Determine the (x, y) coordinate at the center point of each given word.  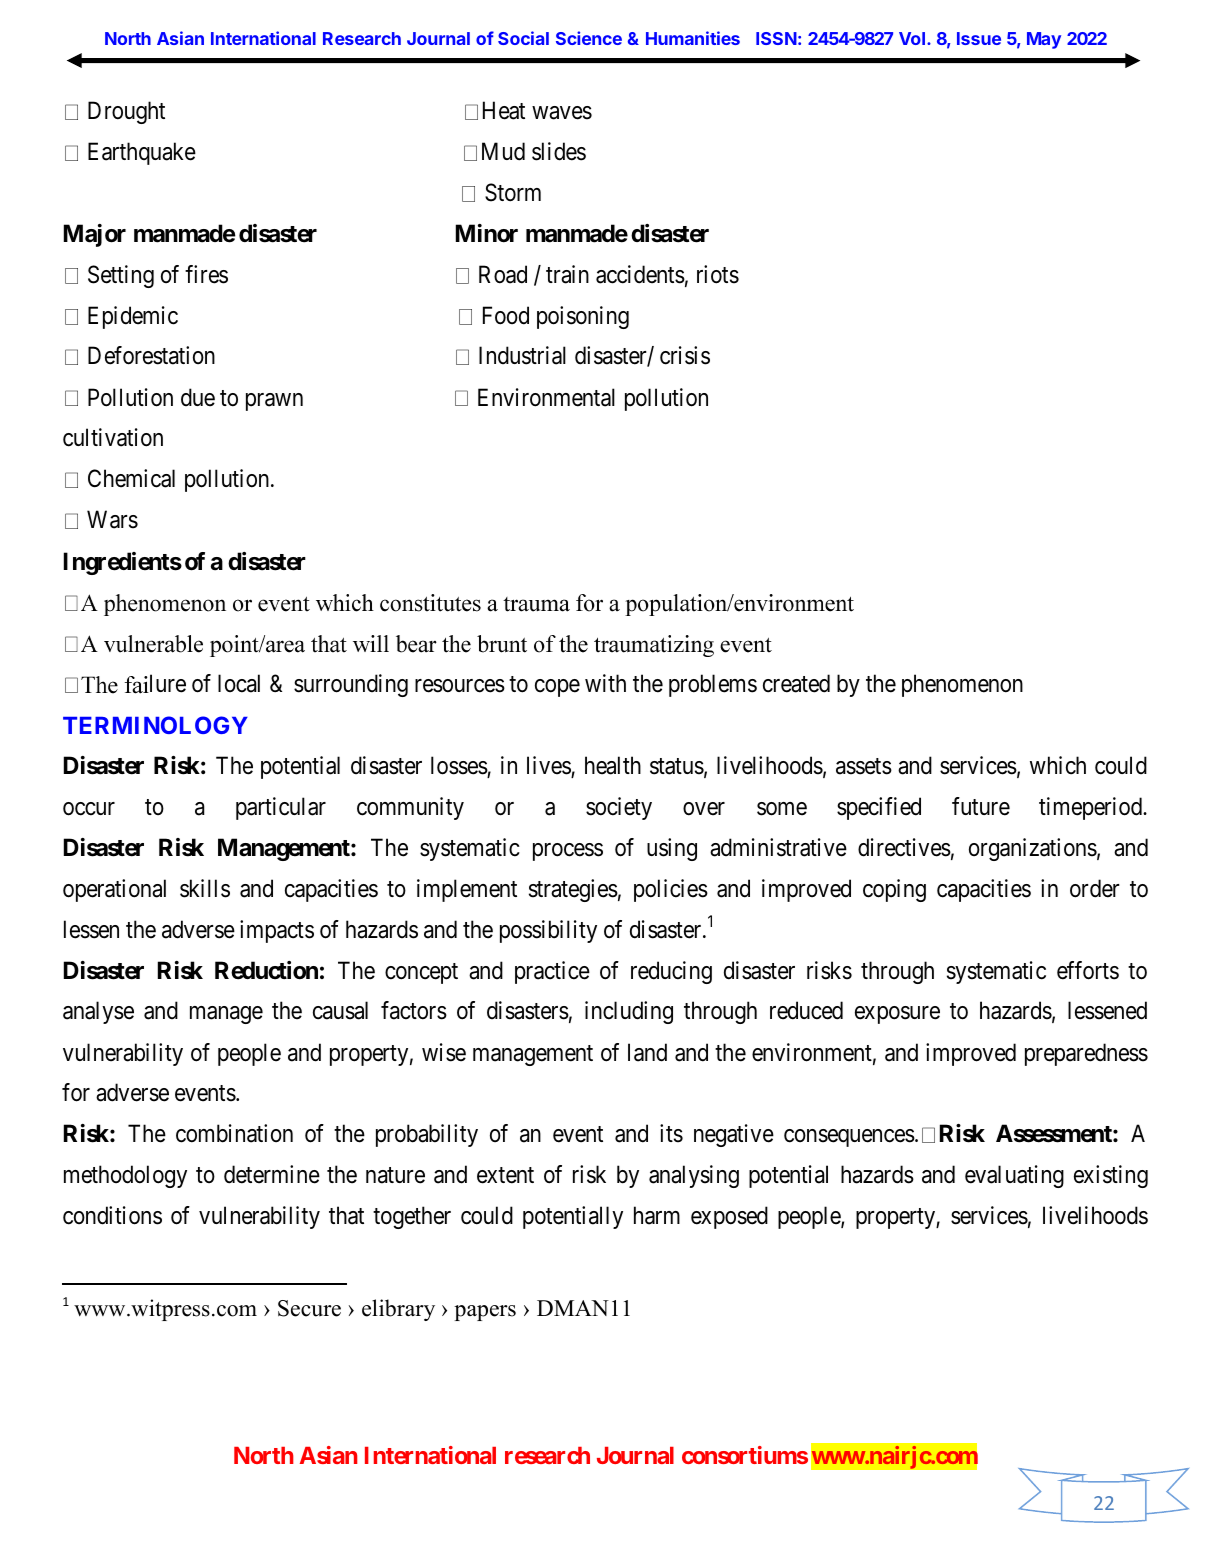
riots (718, 274)
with (605, 683)
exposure (897, 1015)
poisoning (583, 317)
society (619, 808)
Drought (126, 112)
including (629, 1012)
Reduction (266, 970)
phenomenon (962, 685)
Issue (979, 38)
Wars (112, 520)
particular (281, 808)
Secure (309, 1308)
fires (206, 274)
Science (589, 38)
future (981, 806)
